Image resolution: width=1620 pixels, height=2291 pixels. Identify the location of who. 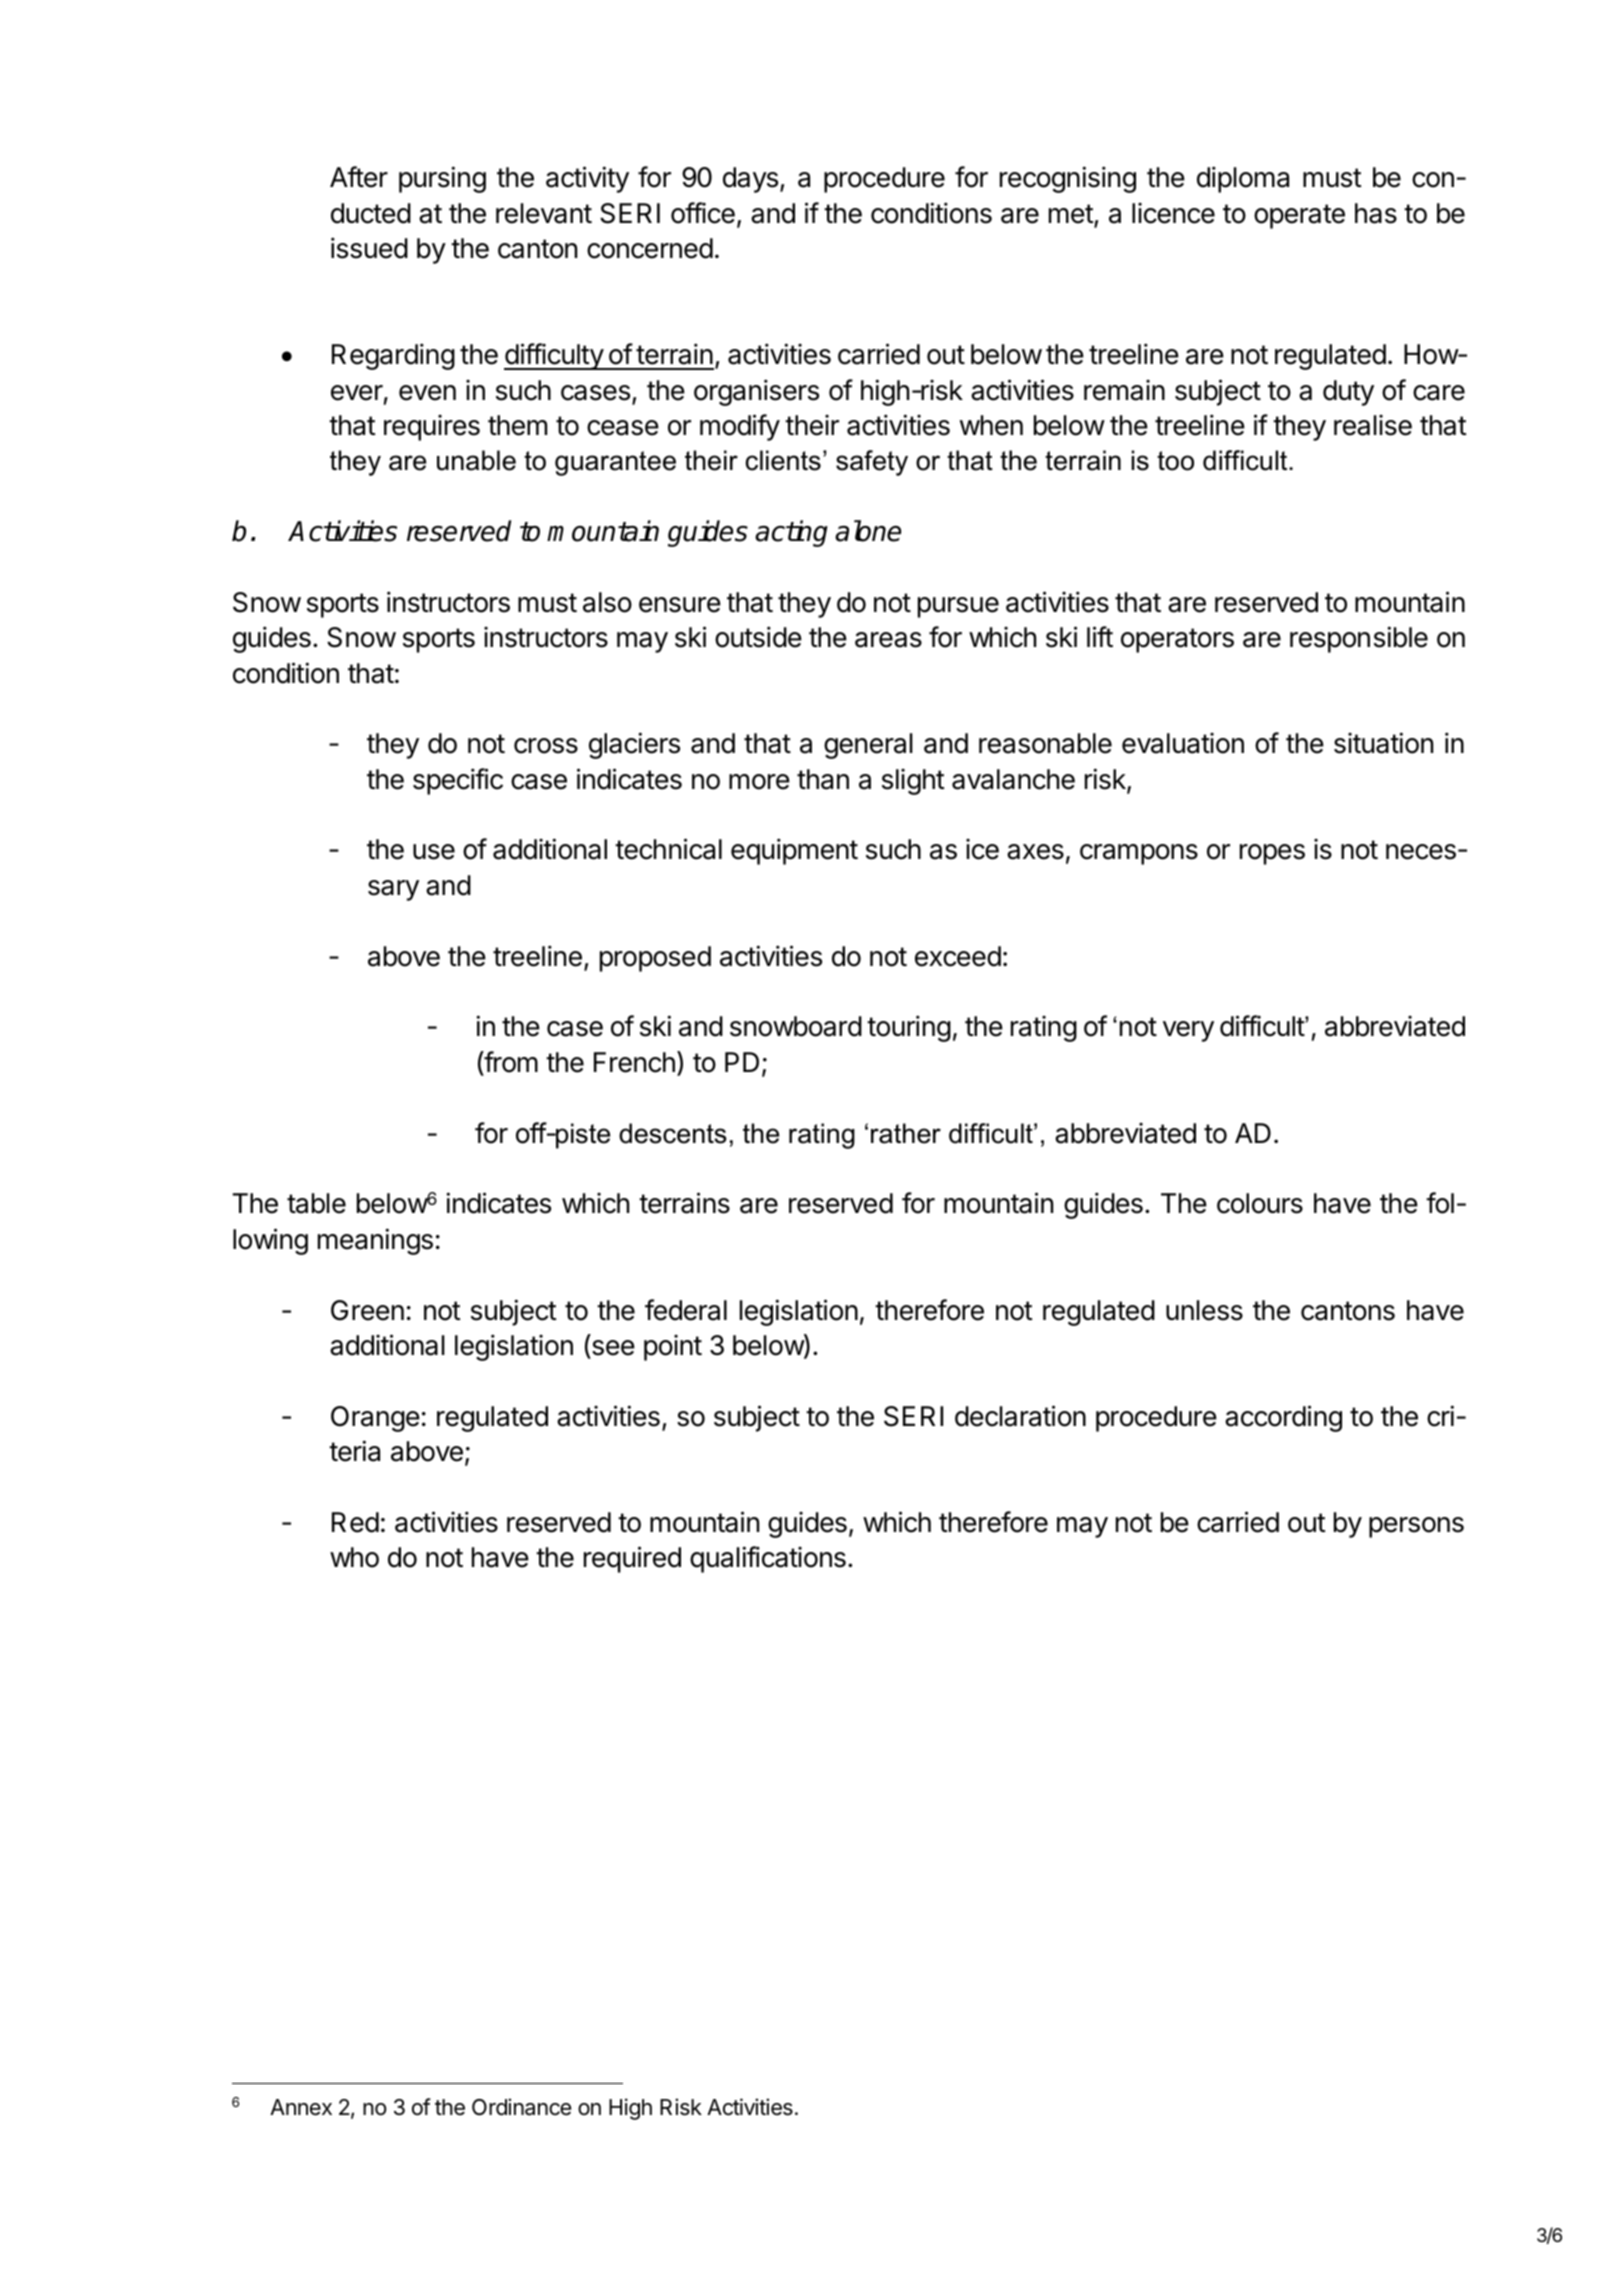
(354, 1557).
